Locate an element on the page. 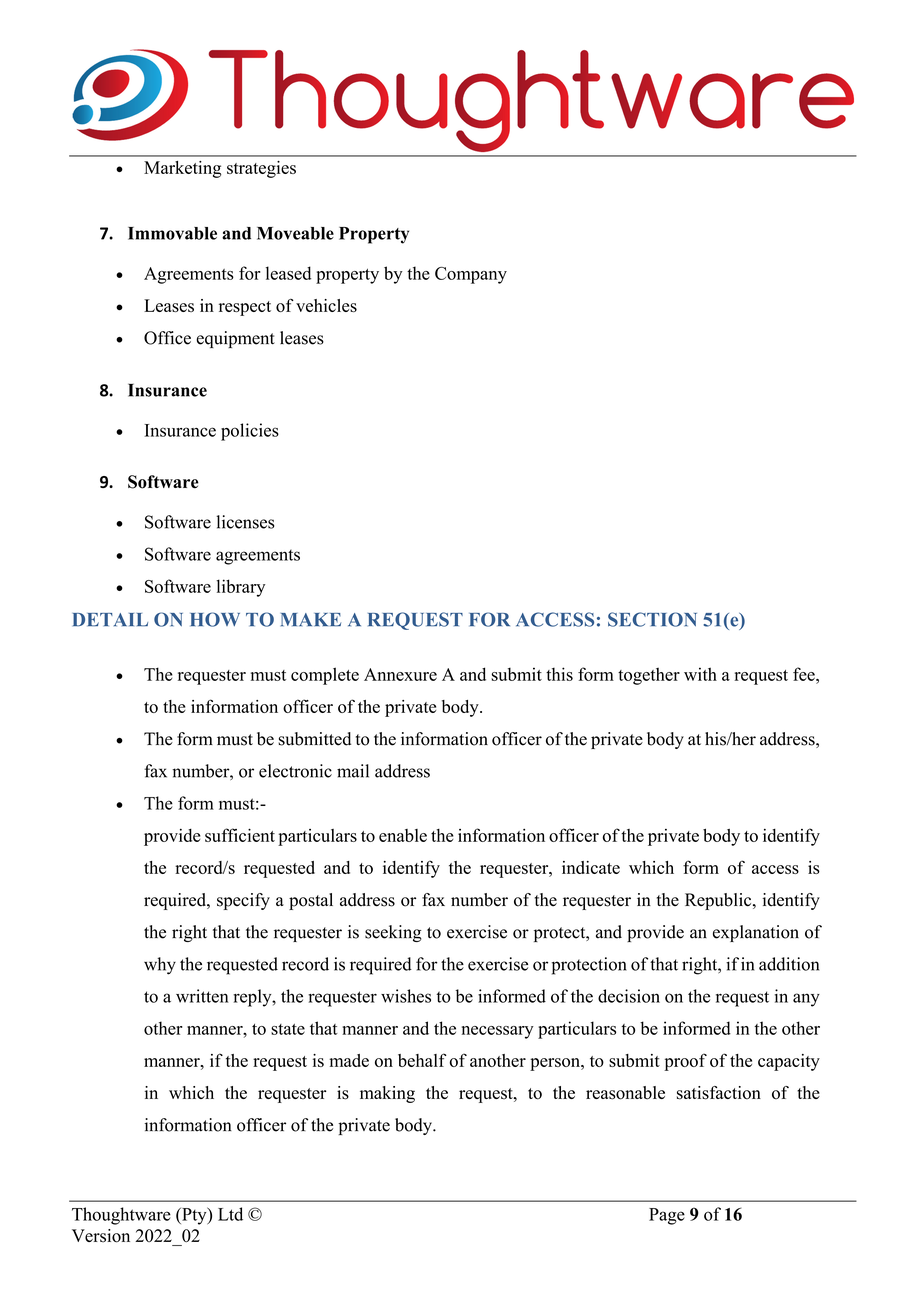 The width and height of the page is (924, 1309). vehicles is located at coordinates (326, 305).
